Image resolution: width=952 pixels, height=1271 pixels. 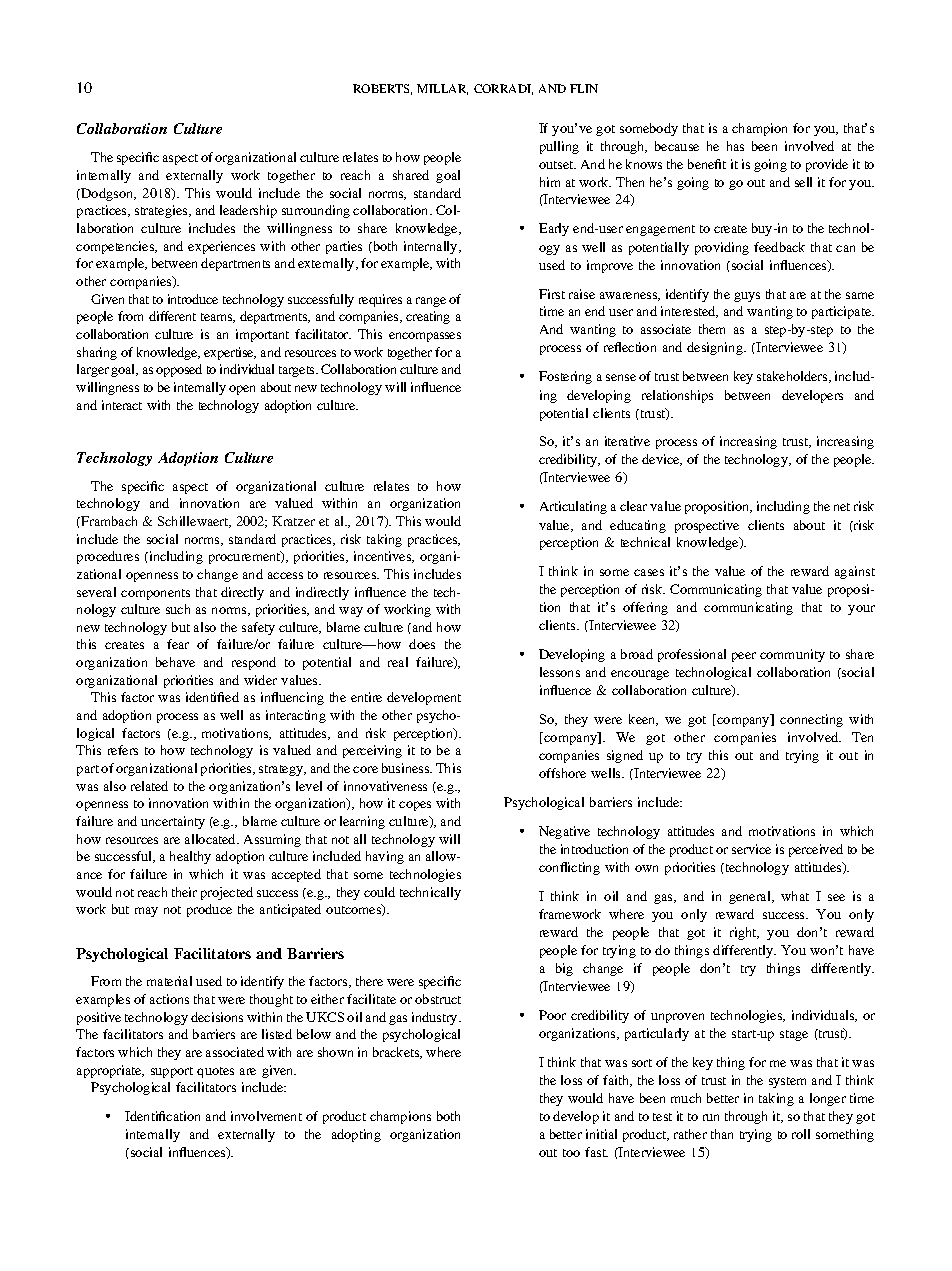 What do you see at coordinates (573, 507) in the screenshot?
I see `Articulating` at bounding box center [573, 507].
